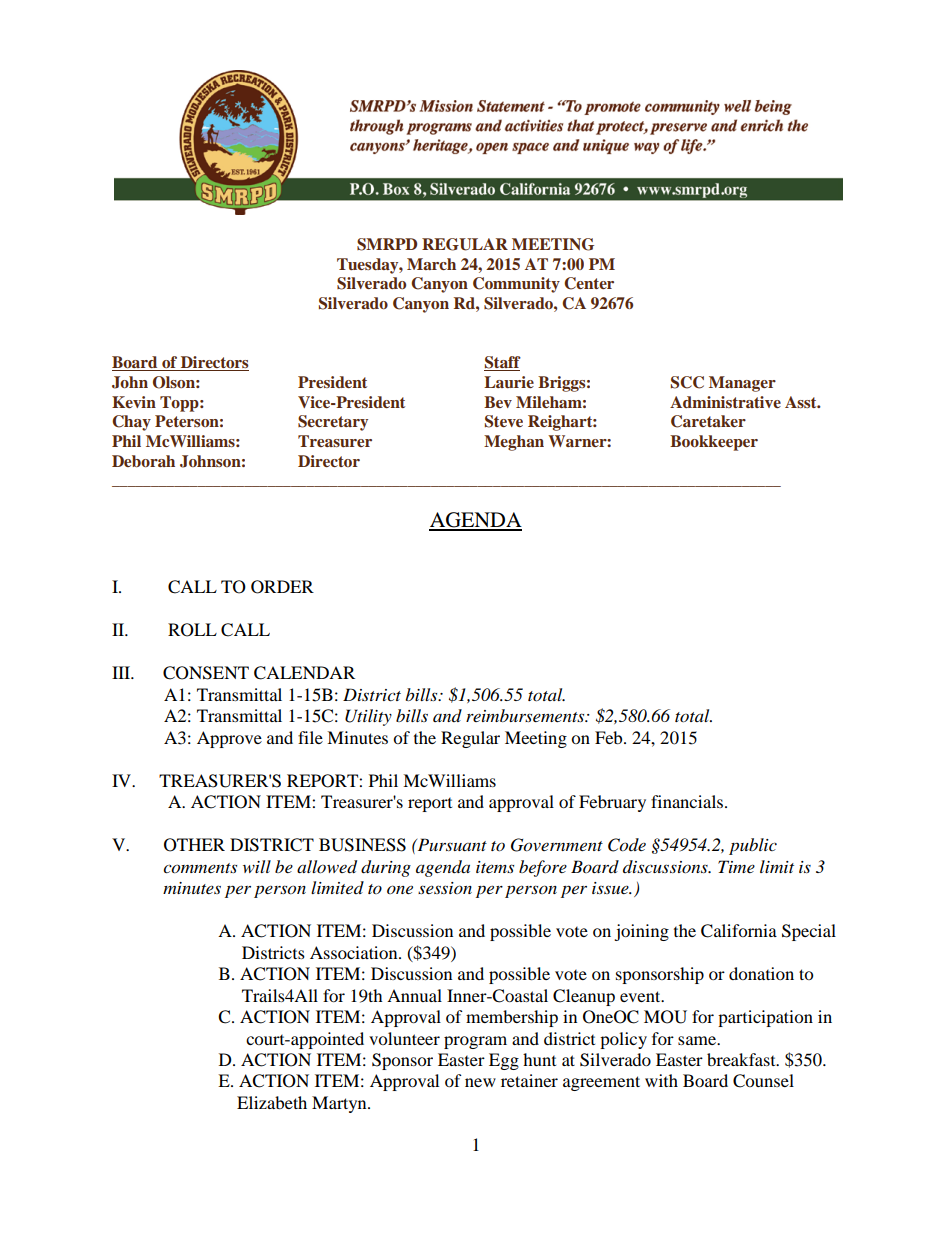 This screenshot has height=1233, width=952. I want to click on ORDER, so click(282, 587).
